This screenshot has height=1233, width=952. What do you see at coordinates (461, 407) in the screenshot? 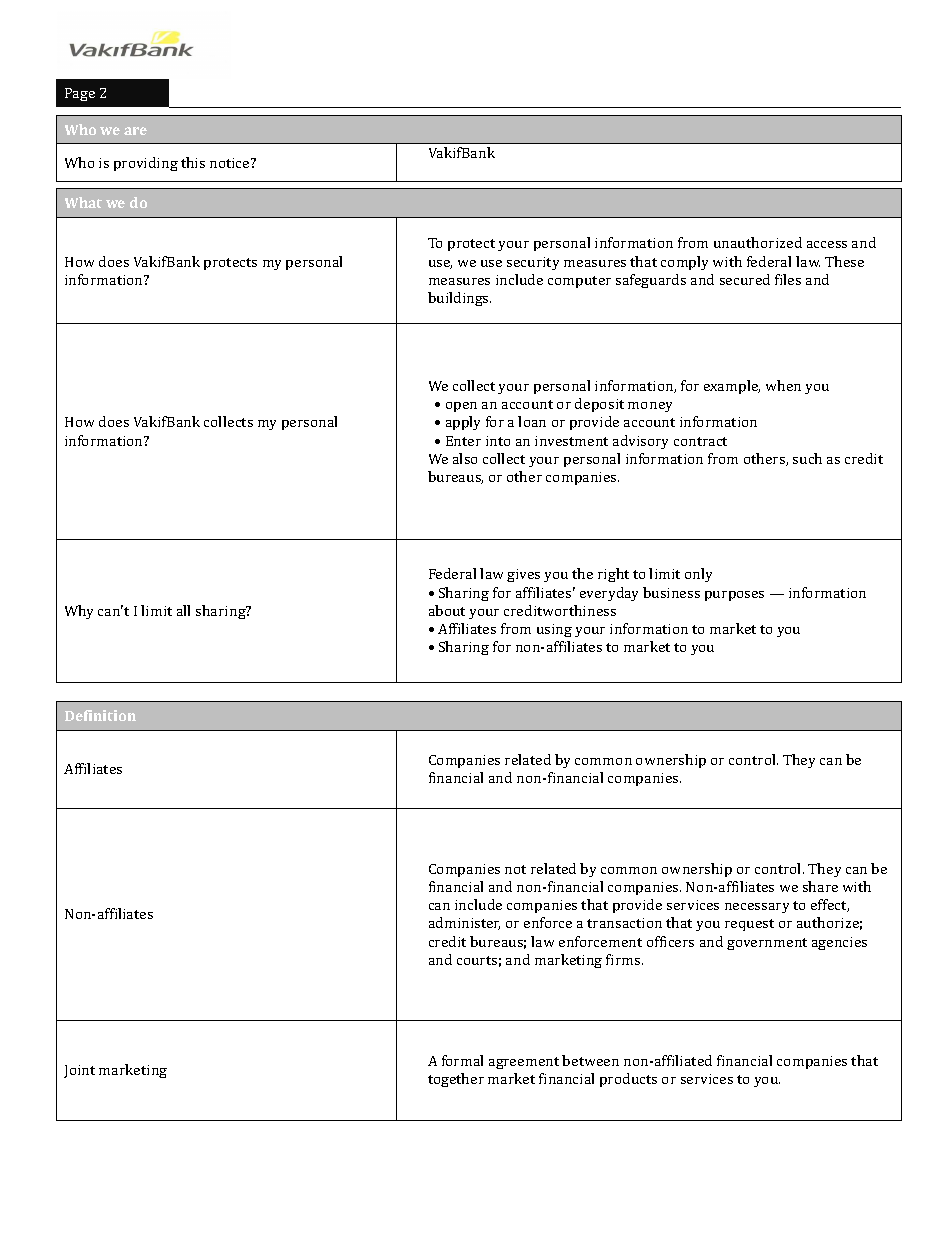
I see `open` at bounding box center [461, 407].
